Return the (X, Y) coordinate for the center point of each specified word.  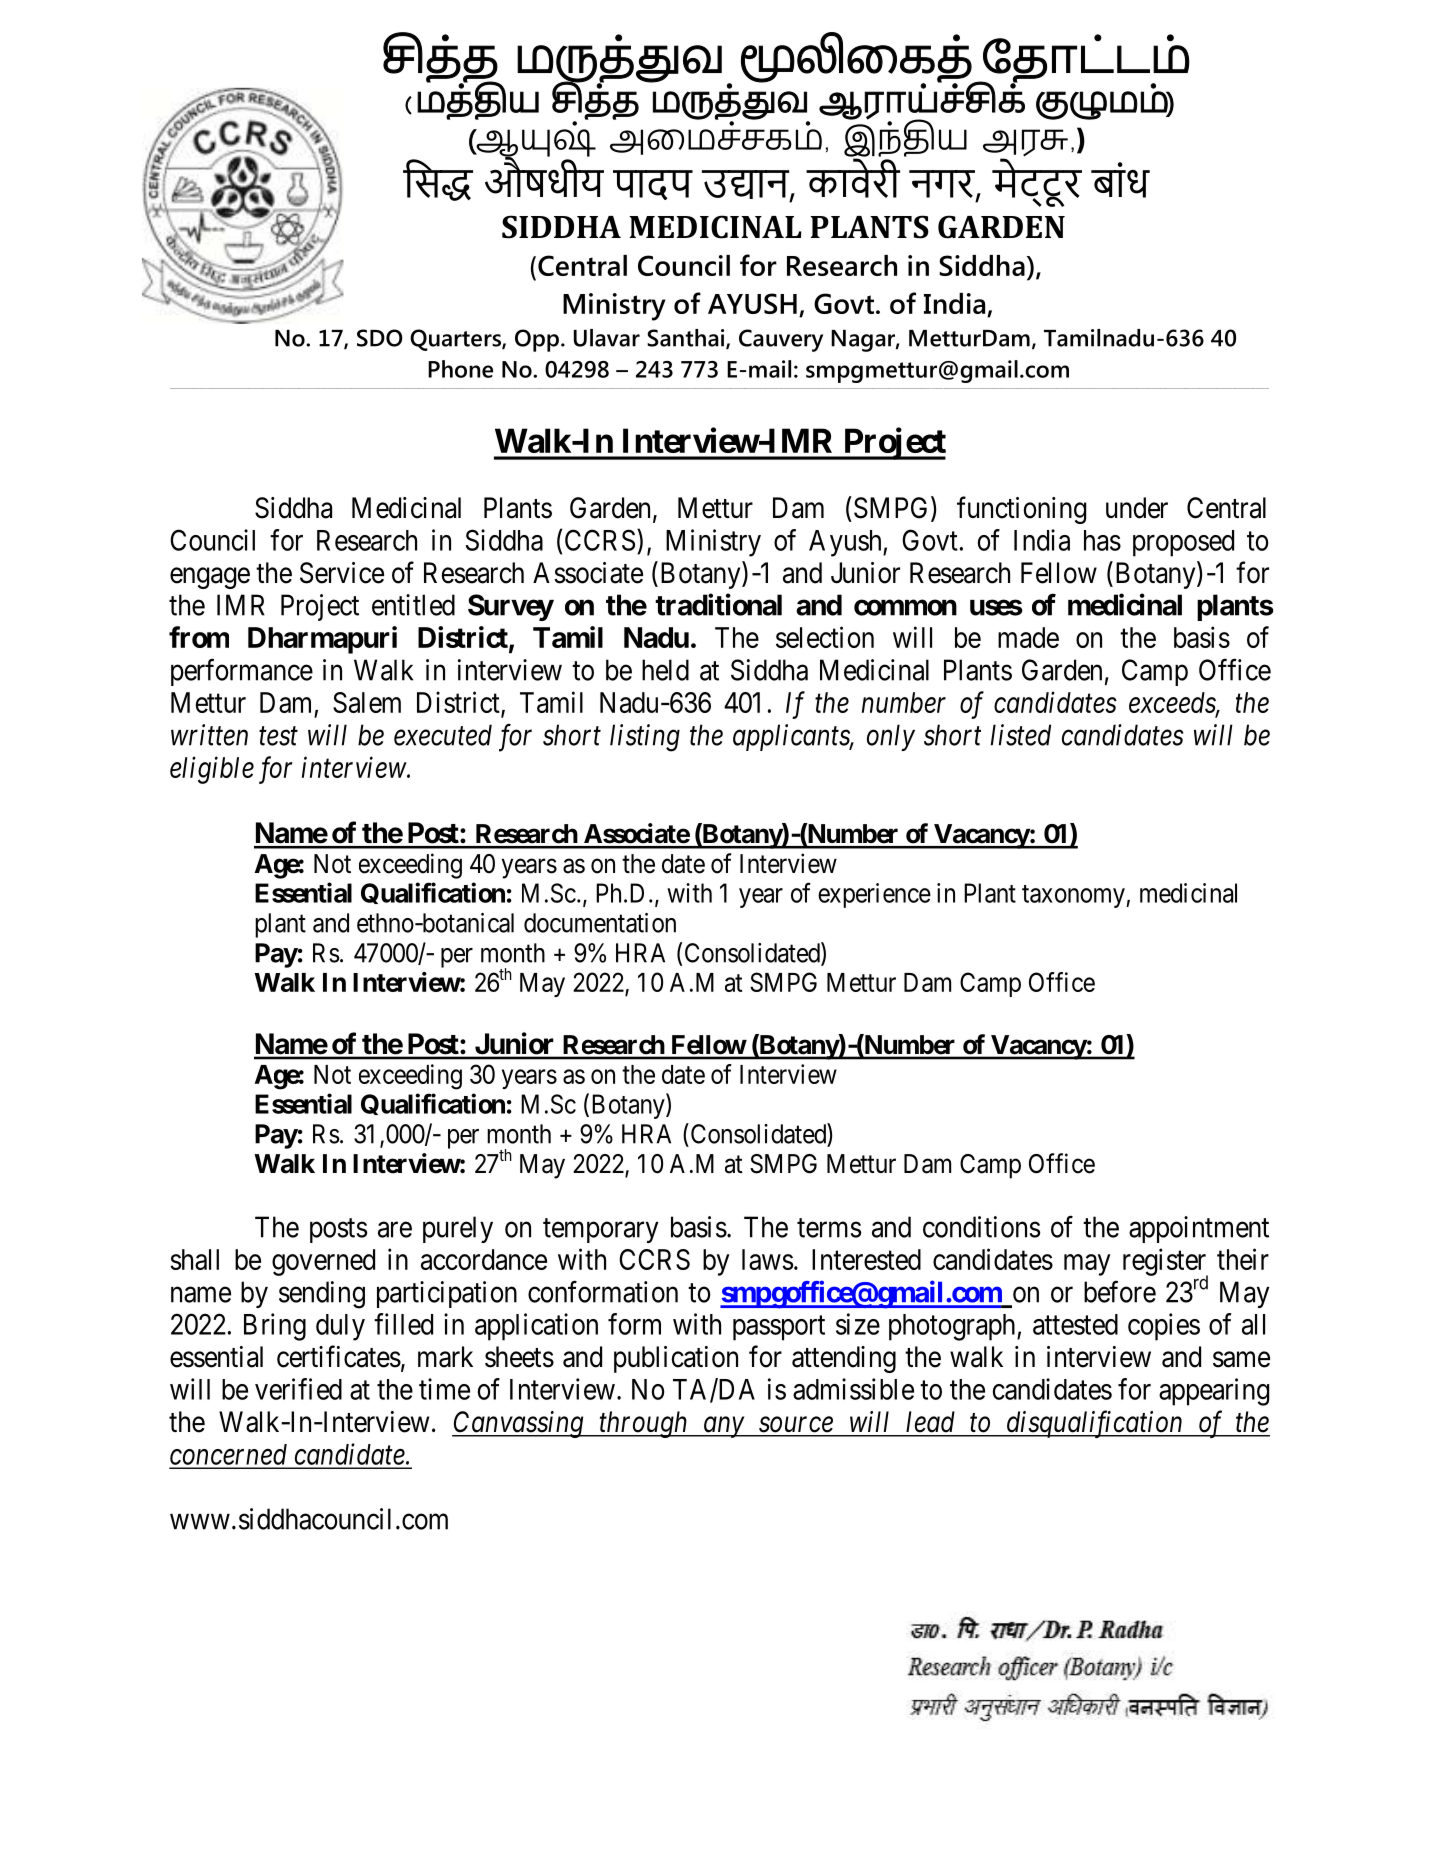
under (1137, 508)
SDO (379, 338)
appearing (1214, 1392)
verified (298, 1389)
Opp (537, 340)
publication (676, 1359)
